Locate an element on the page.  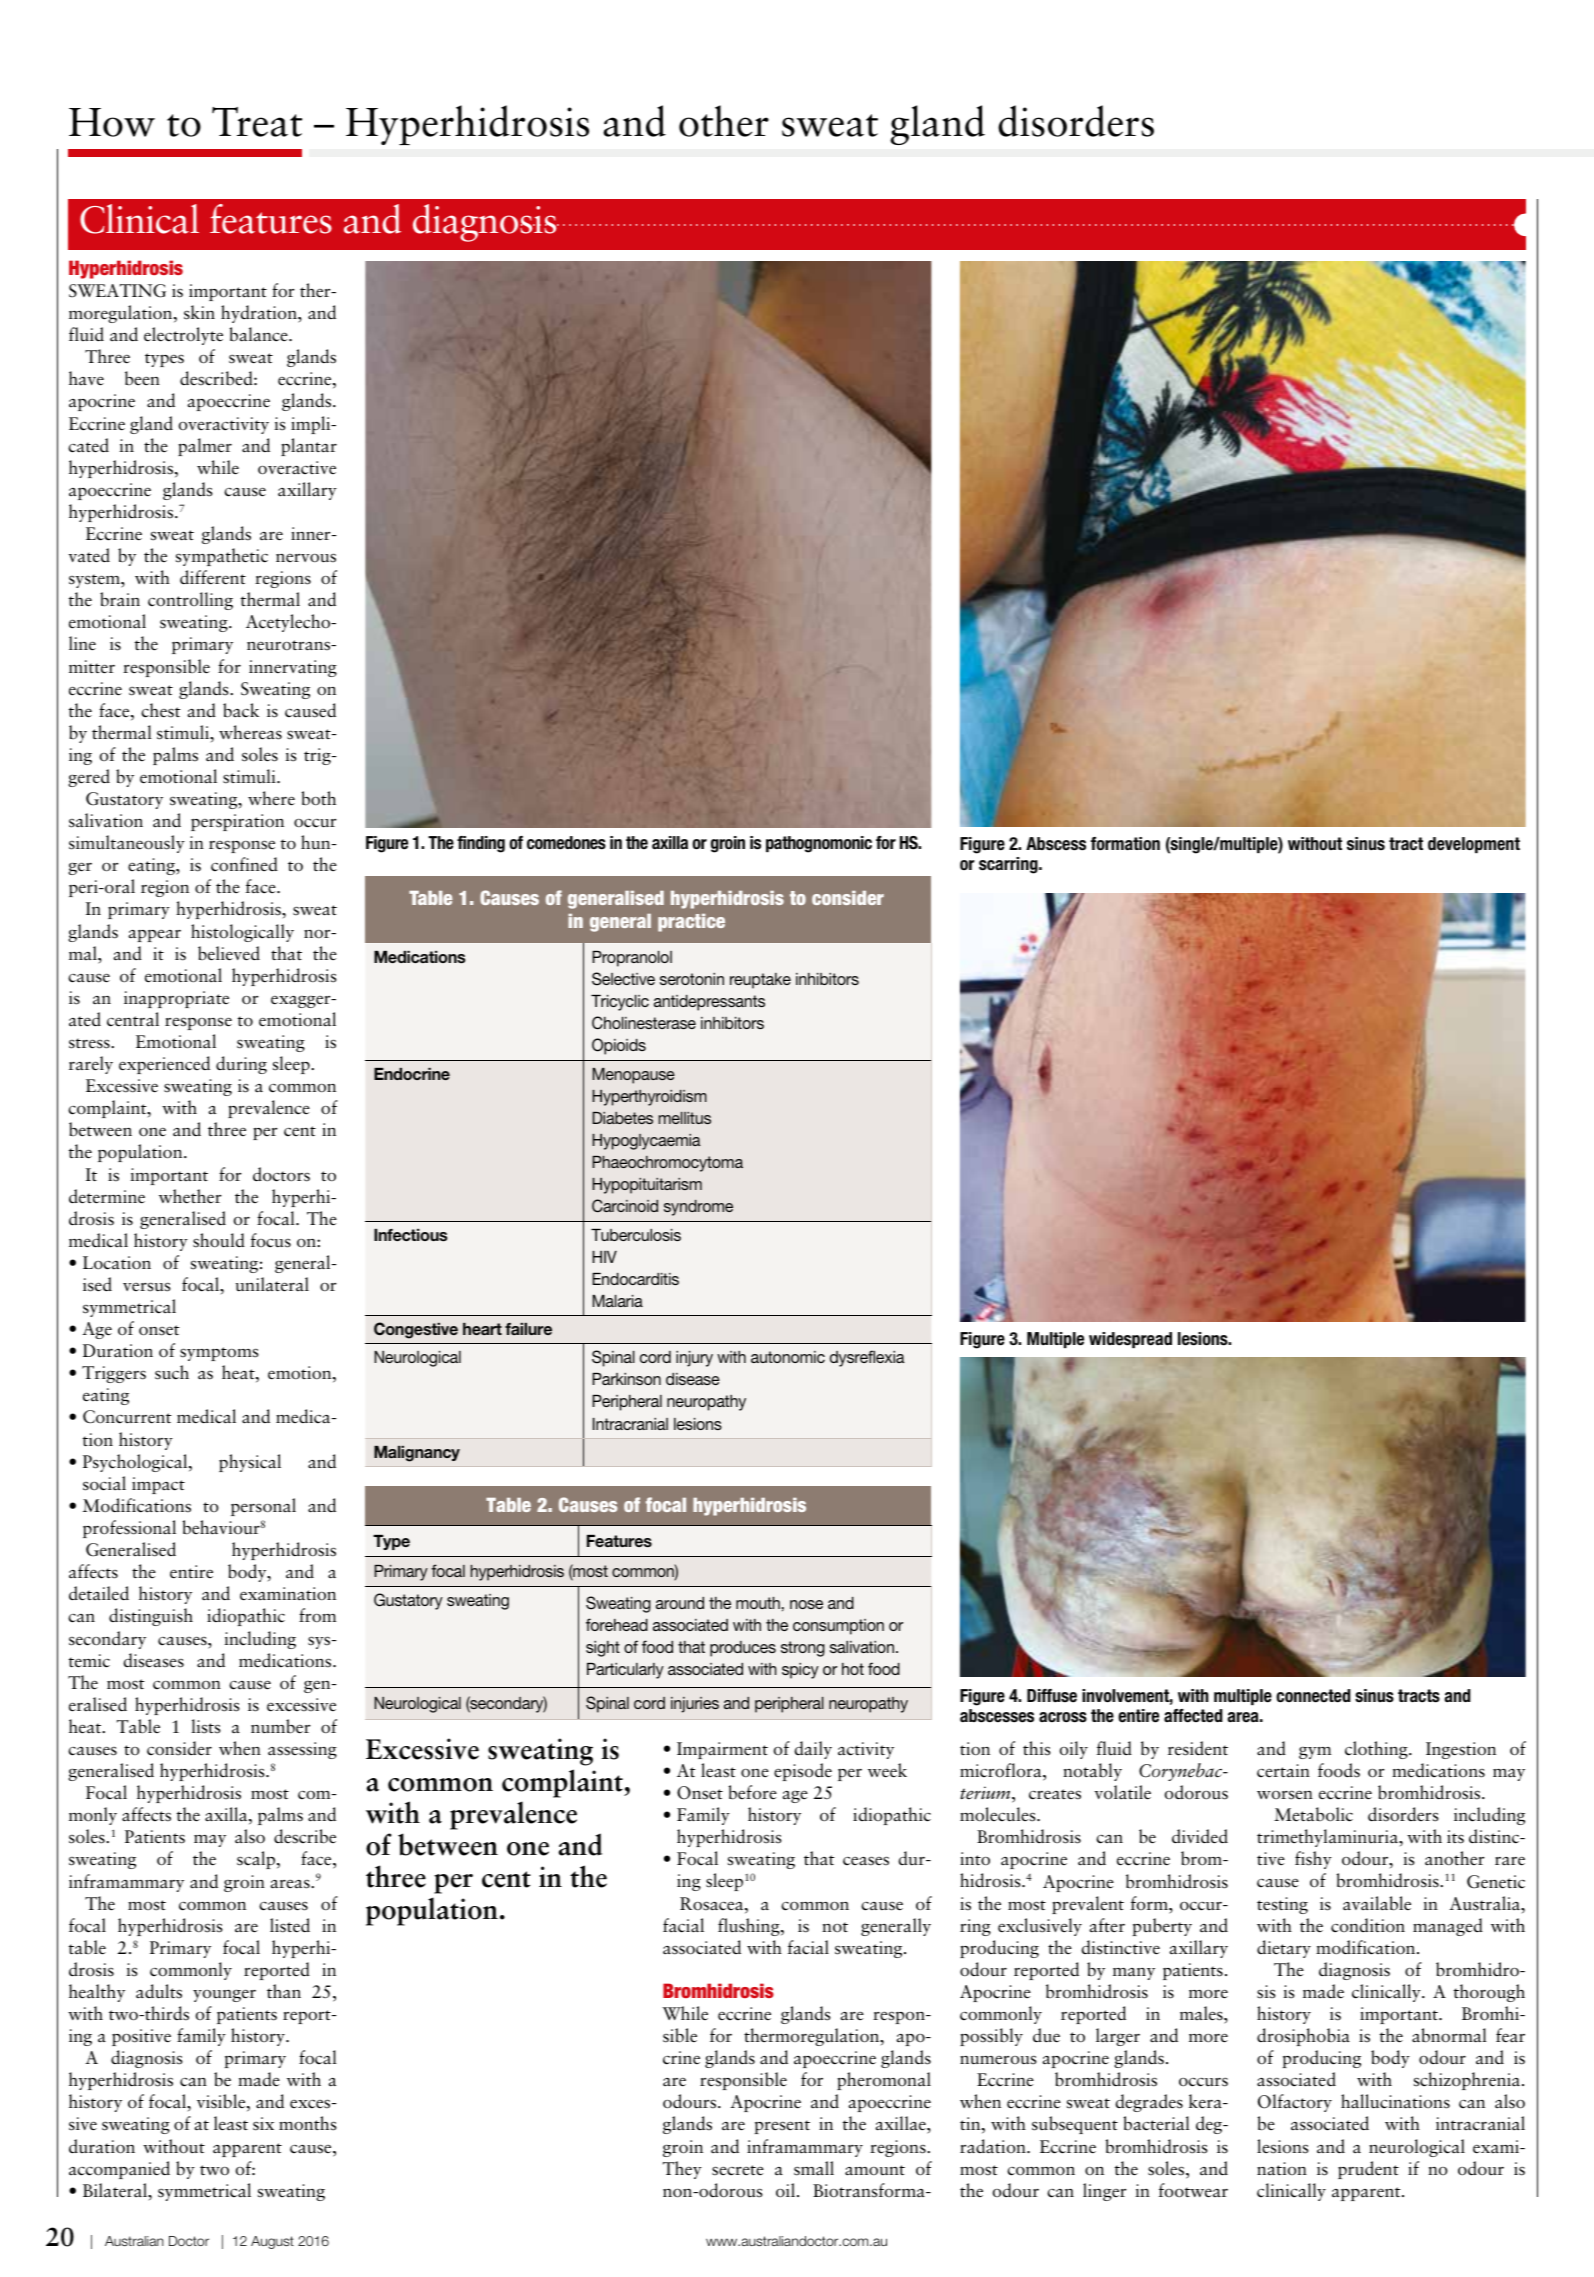
development is located at coordinates (1474, 845).
